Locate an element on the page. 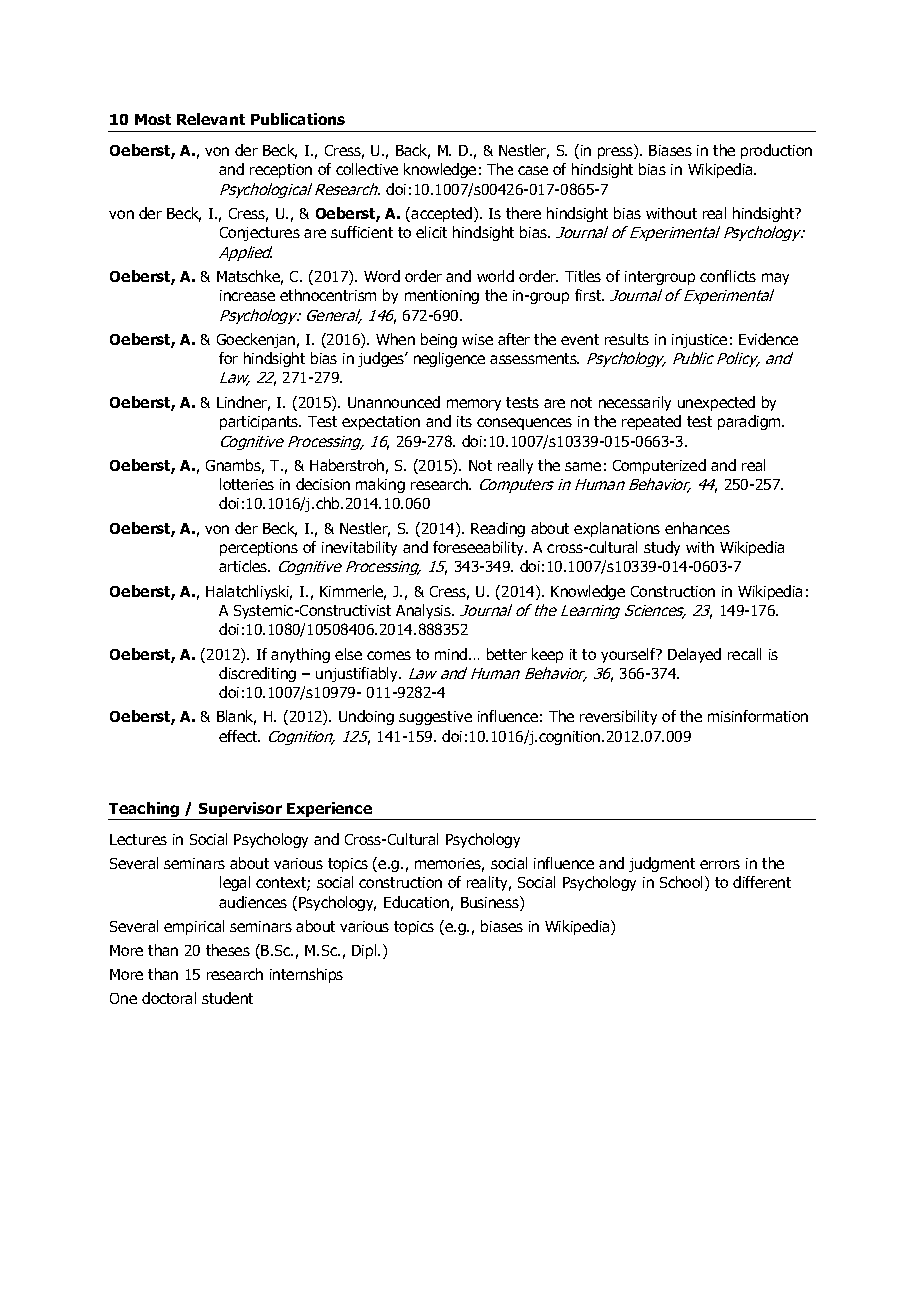 The width and height of the image is (924, 1309). theses is located at coordinates (228, 950).
